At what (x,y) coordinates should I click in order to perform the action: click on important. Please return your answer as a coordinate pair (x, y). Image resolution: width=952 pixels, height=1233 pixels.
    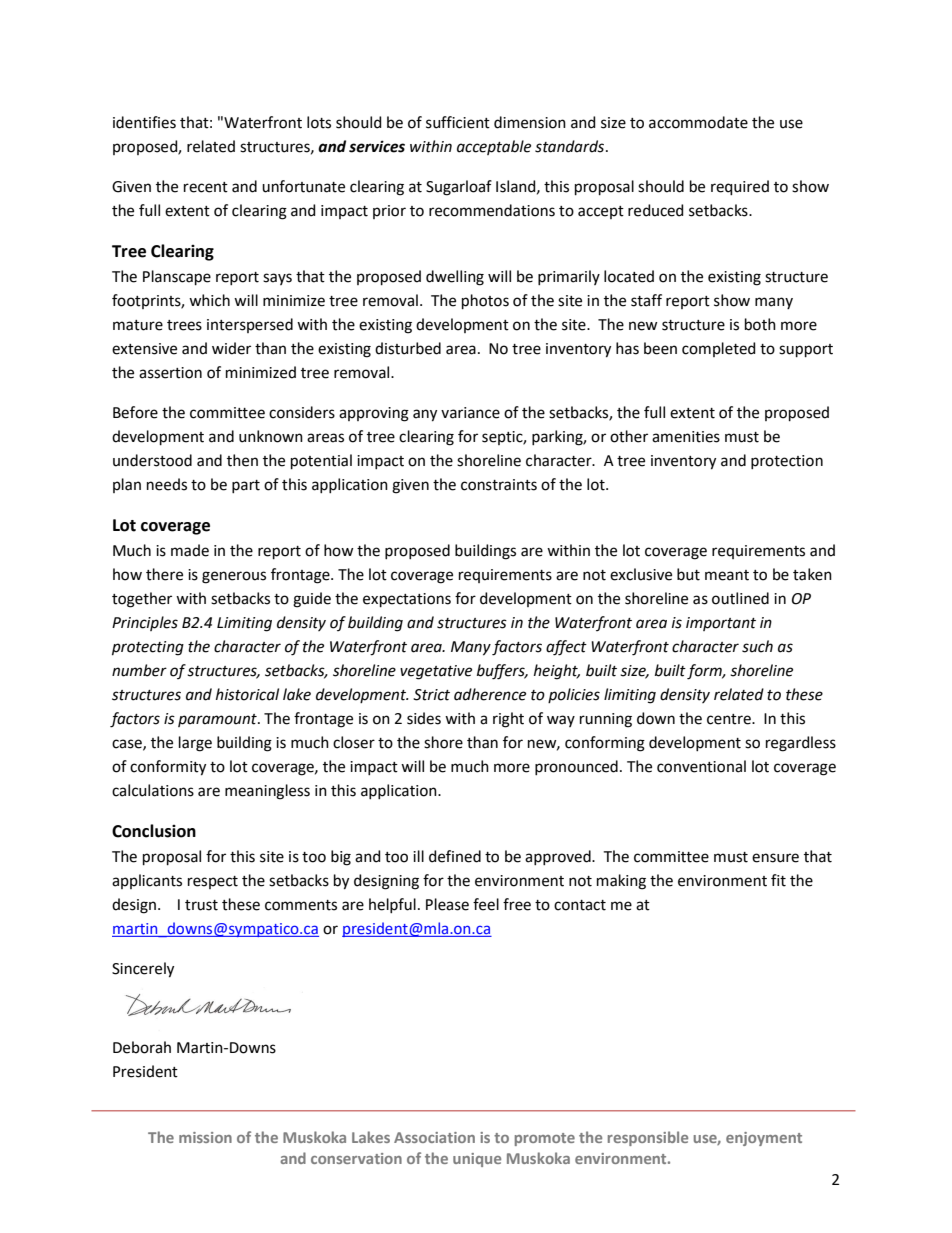
    Looking at the image, I should click on (721, 624).
